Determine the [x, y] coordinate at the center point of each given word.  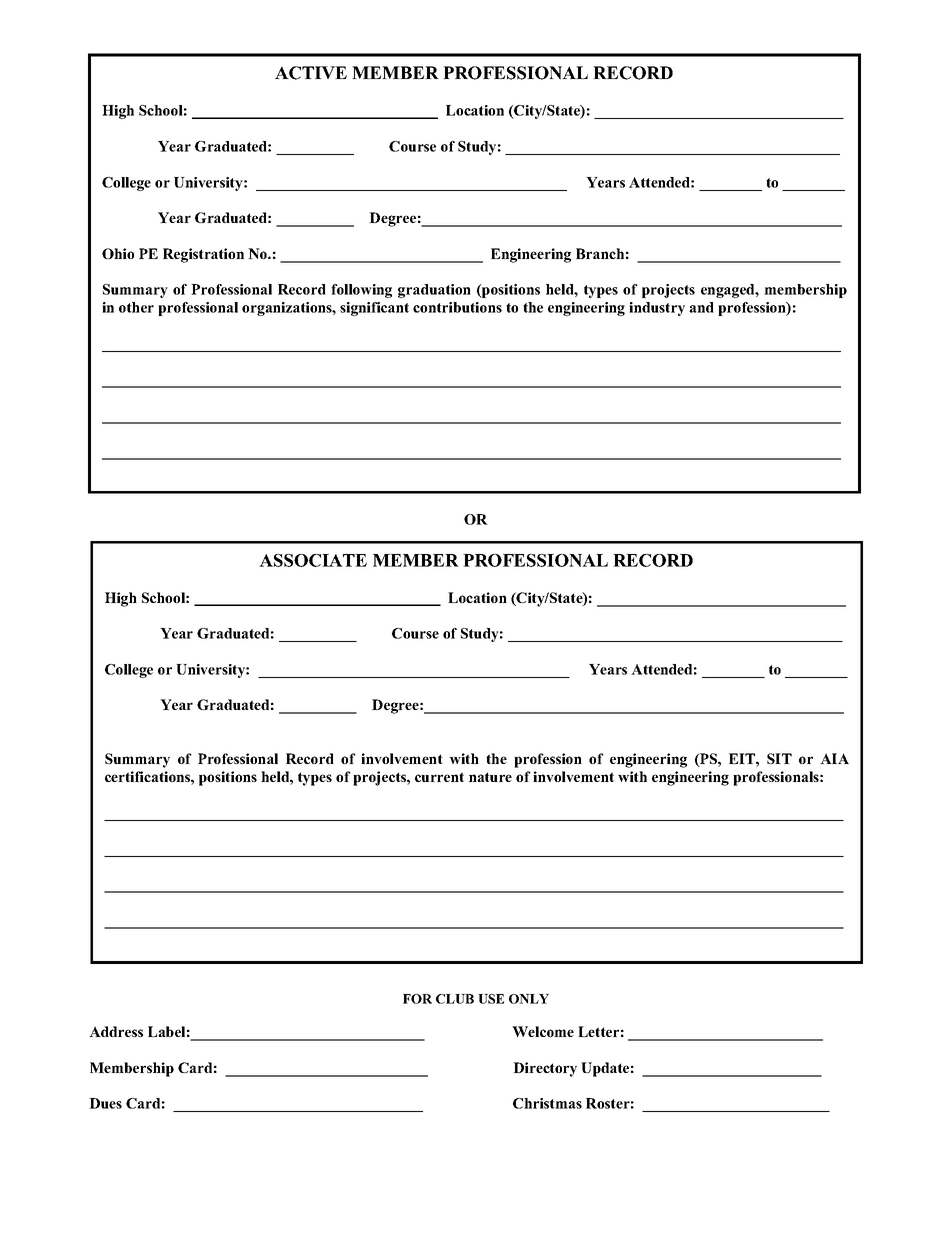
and [701, 307]
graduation [434, 291]
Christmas [547, 1103]
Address [116, 1031]
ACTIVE [311, 73]
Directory [545, 1069]
